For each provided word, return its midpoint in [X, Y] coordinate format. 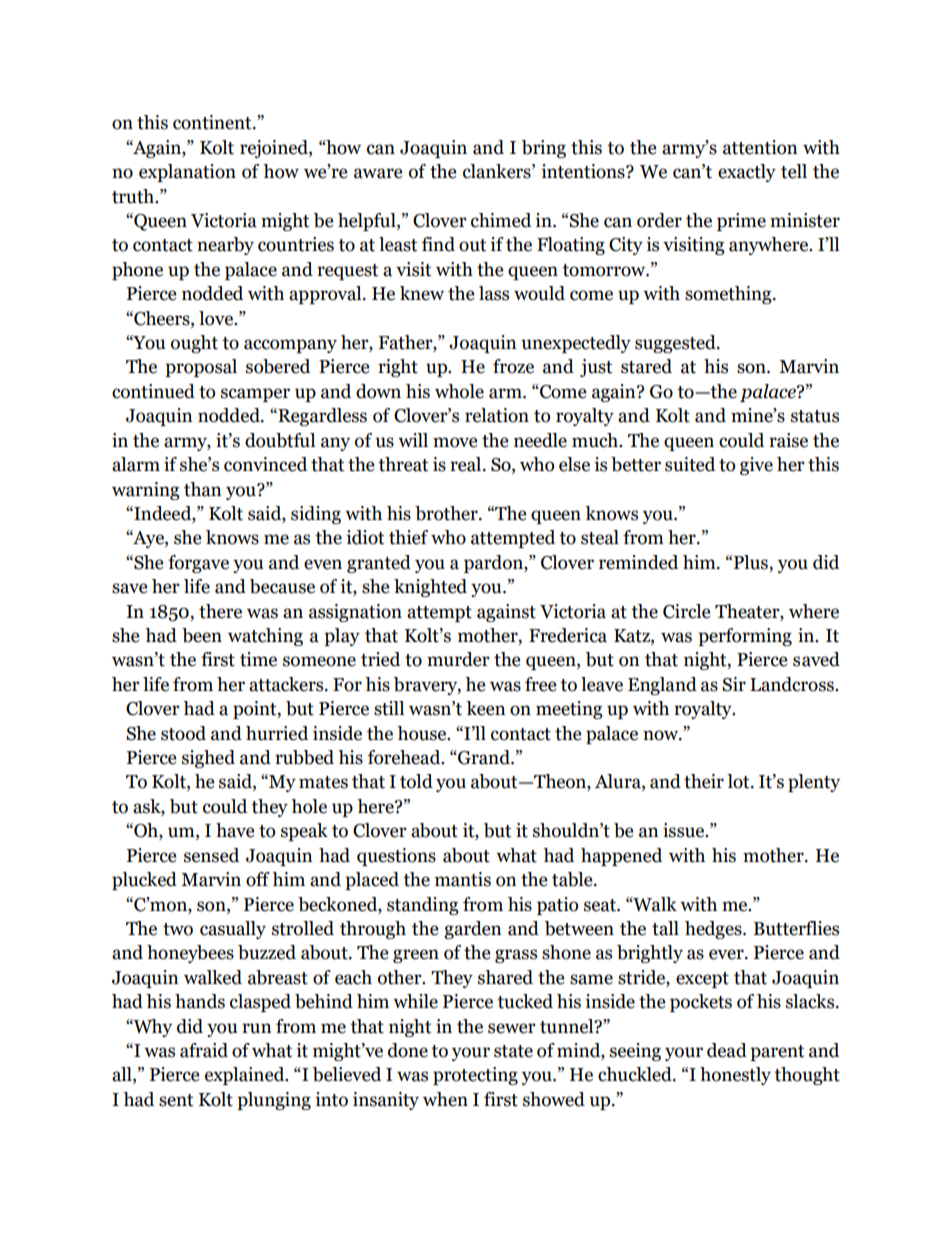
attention [760, 147]
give [756, 466]
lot [739, 781]
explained [246, 1076]
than [203, 489]
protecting [475, 1076]
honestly [735, 1076]
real [467, 464]
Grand [484, 757]
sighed [208, 759]
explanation [187, 173]
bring [544, 149]
